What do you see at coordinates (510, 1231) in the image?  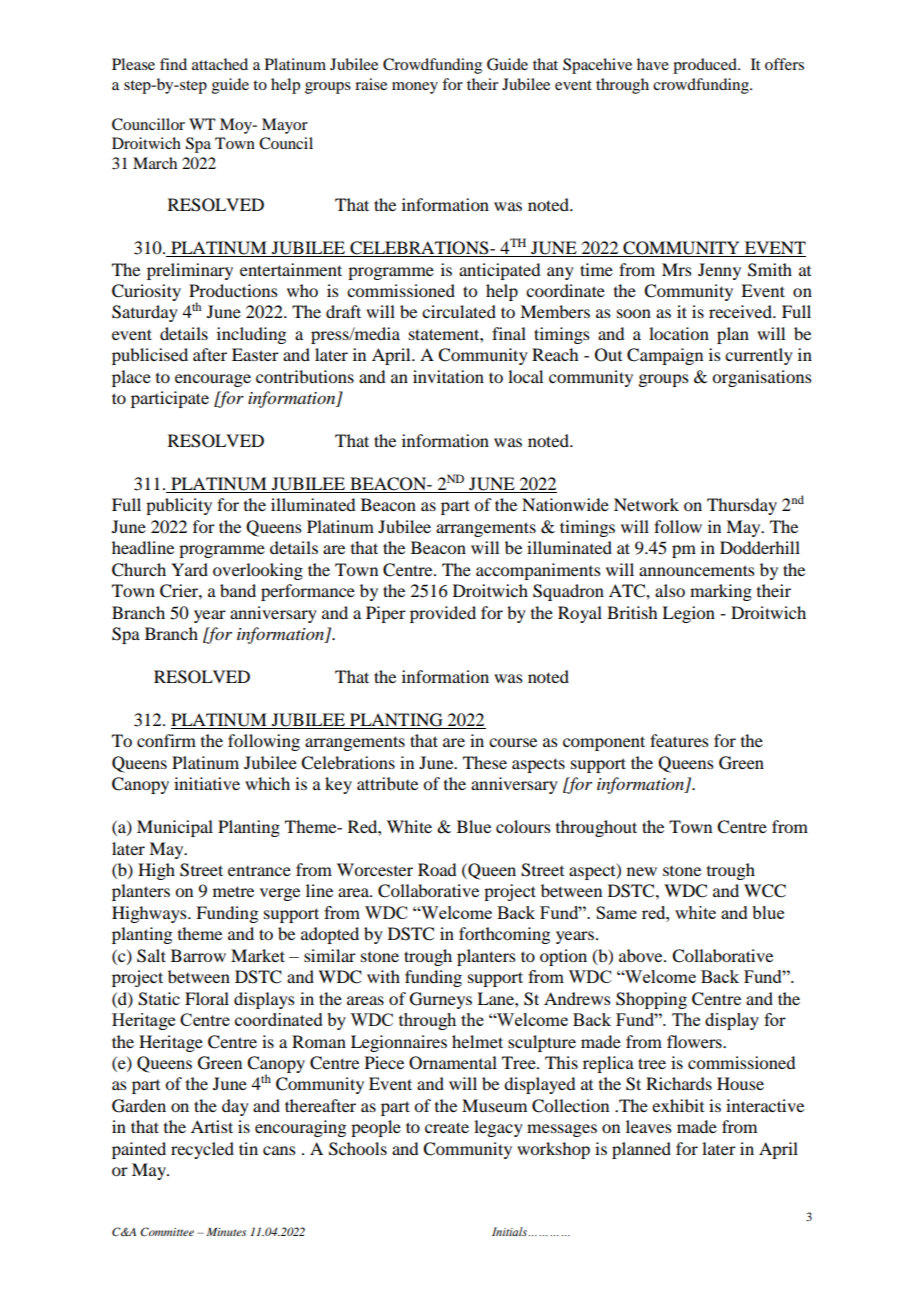 I see `Initials` at bounding box center [510, 1231].
